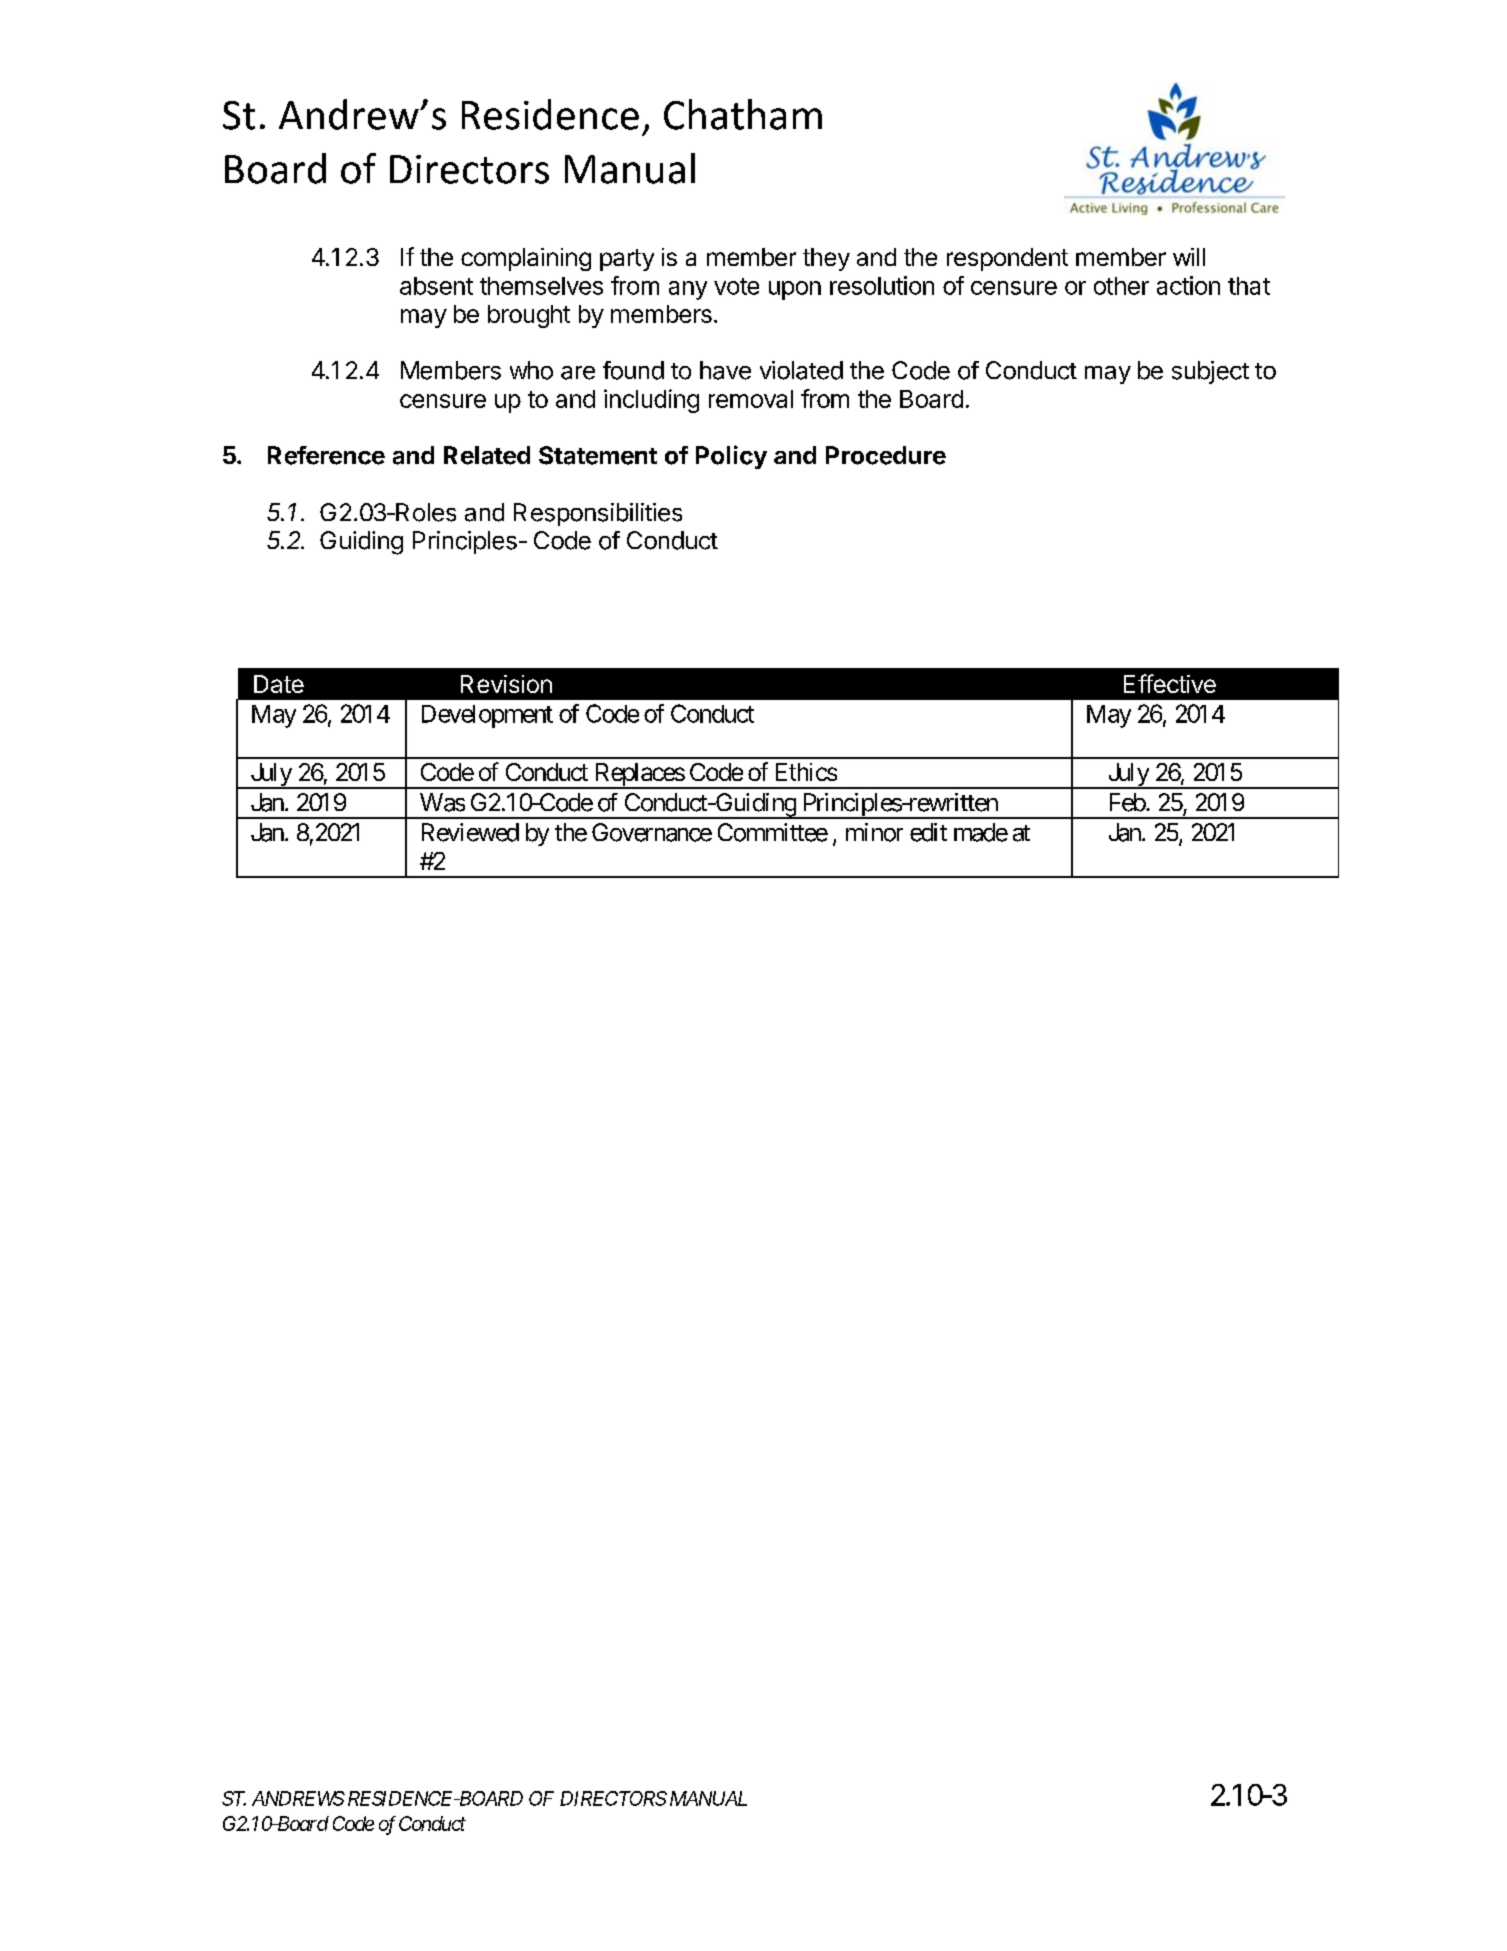 The width and height of the screenshot is (1507, 1951). Describe the element at coordinates (928, 832) in the screenshot. I see `edit` at that location.
